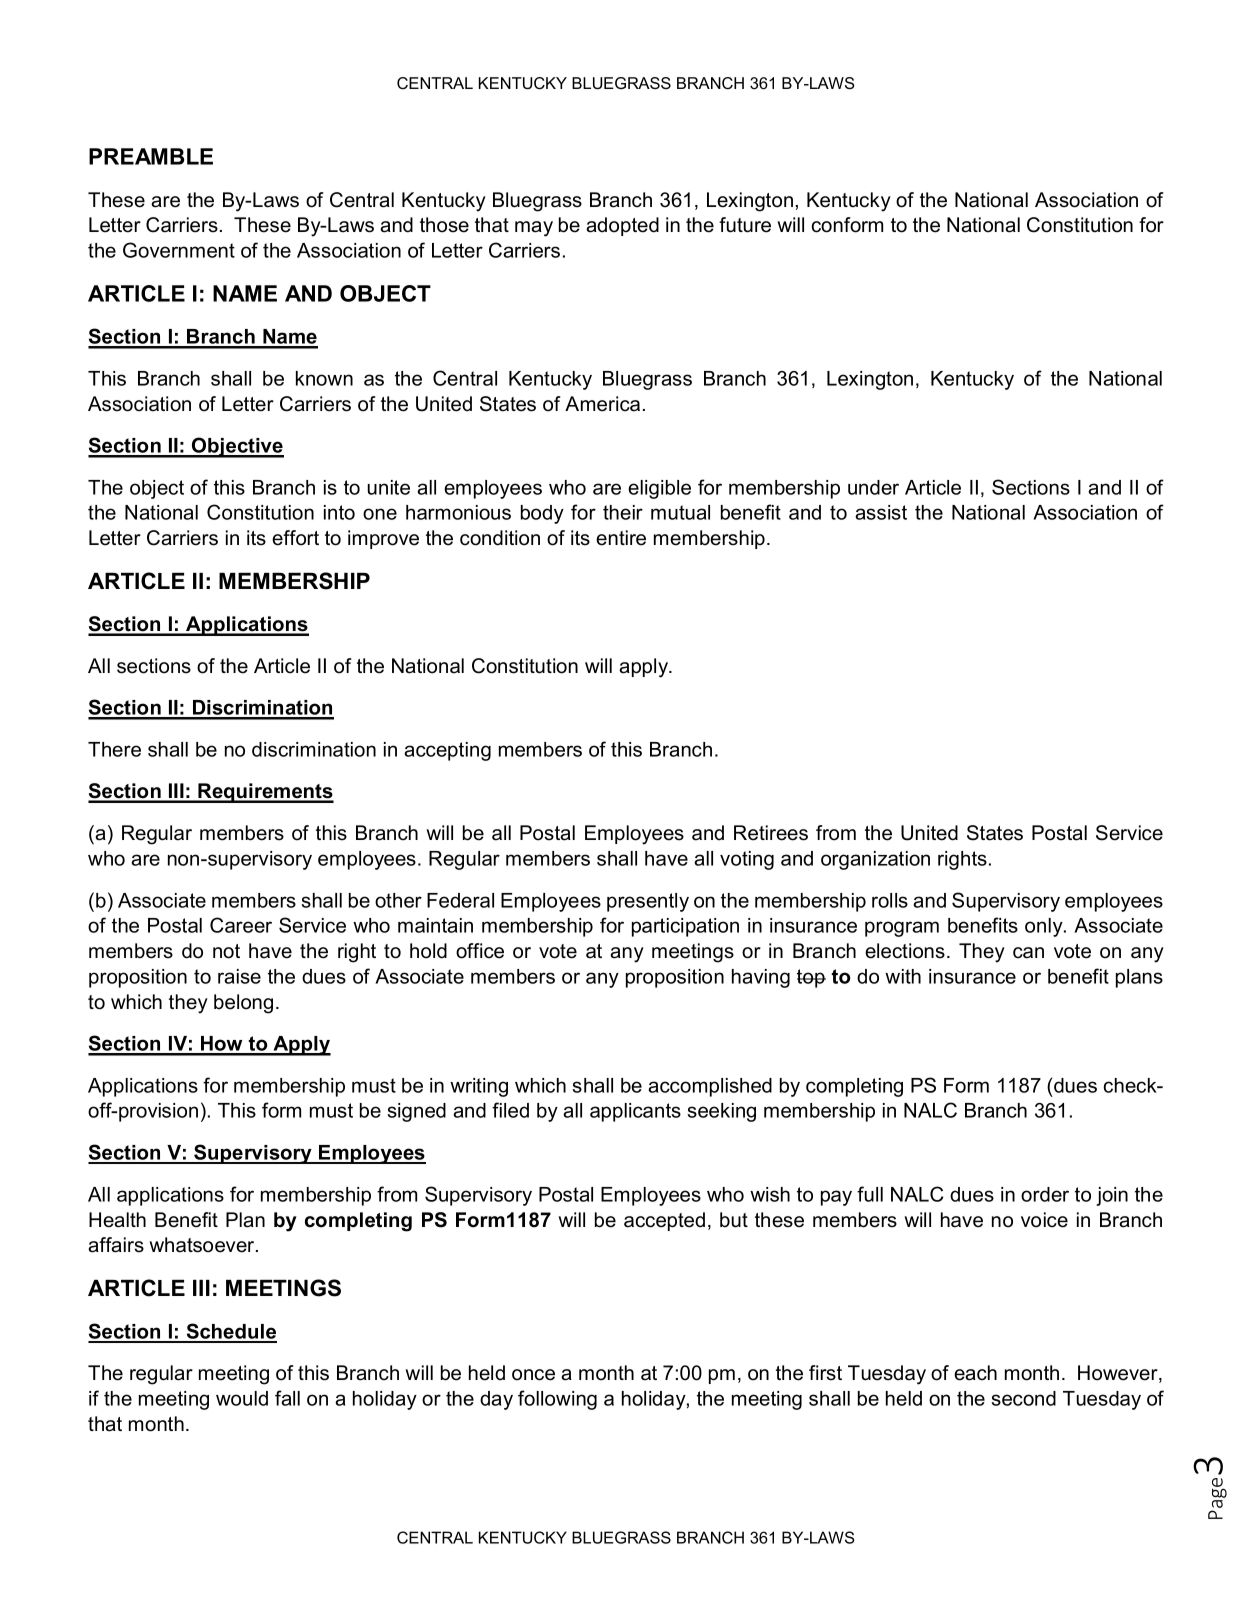 This image has width=1252, height=1621. I want to click on accepting, so click(447, 751).
